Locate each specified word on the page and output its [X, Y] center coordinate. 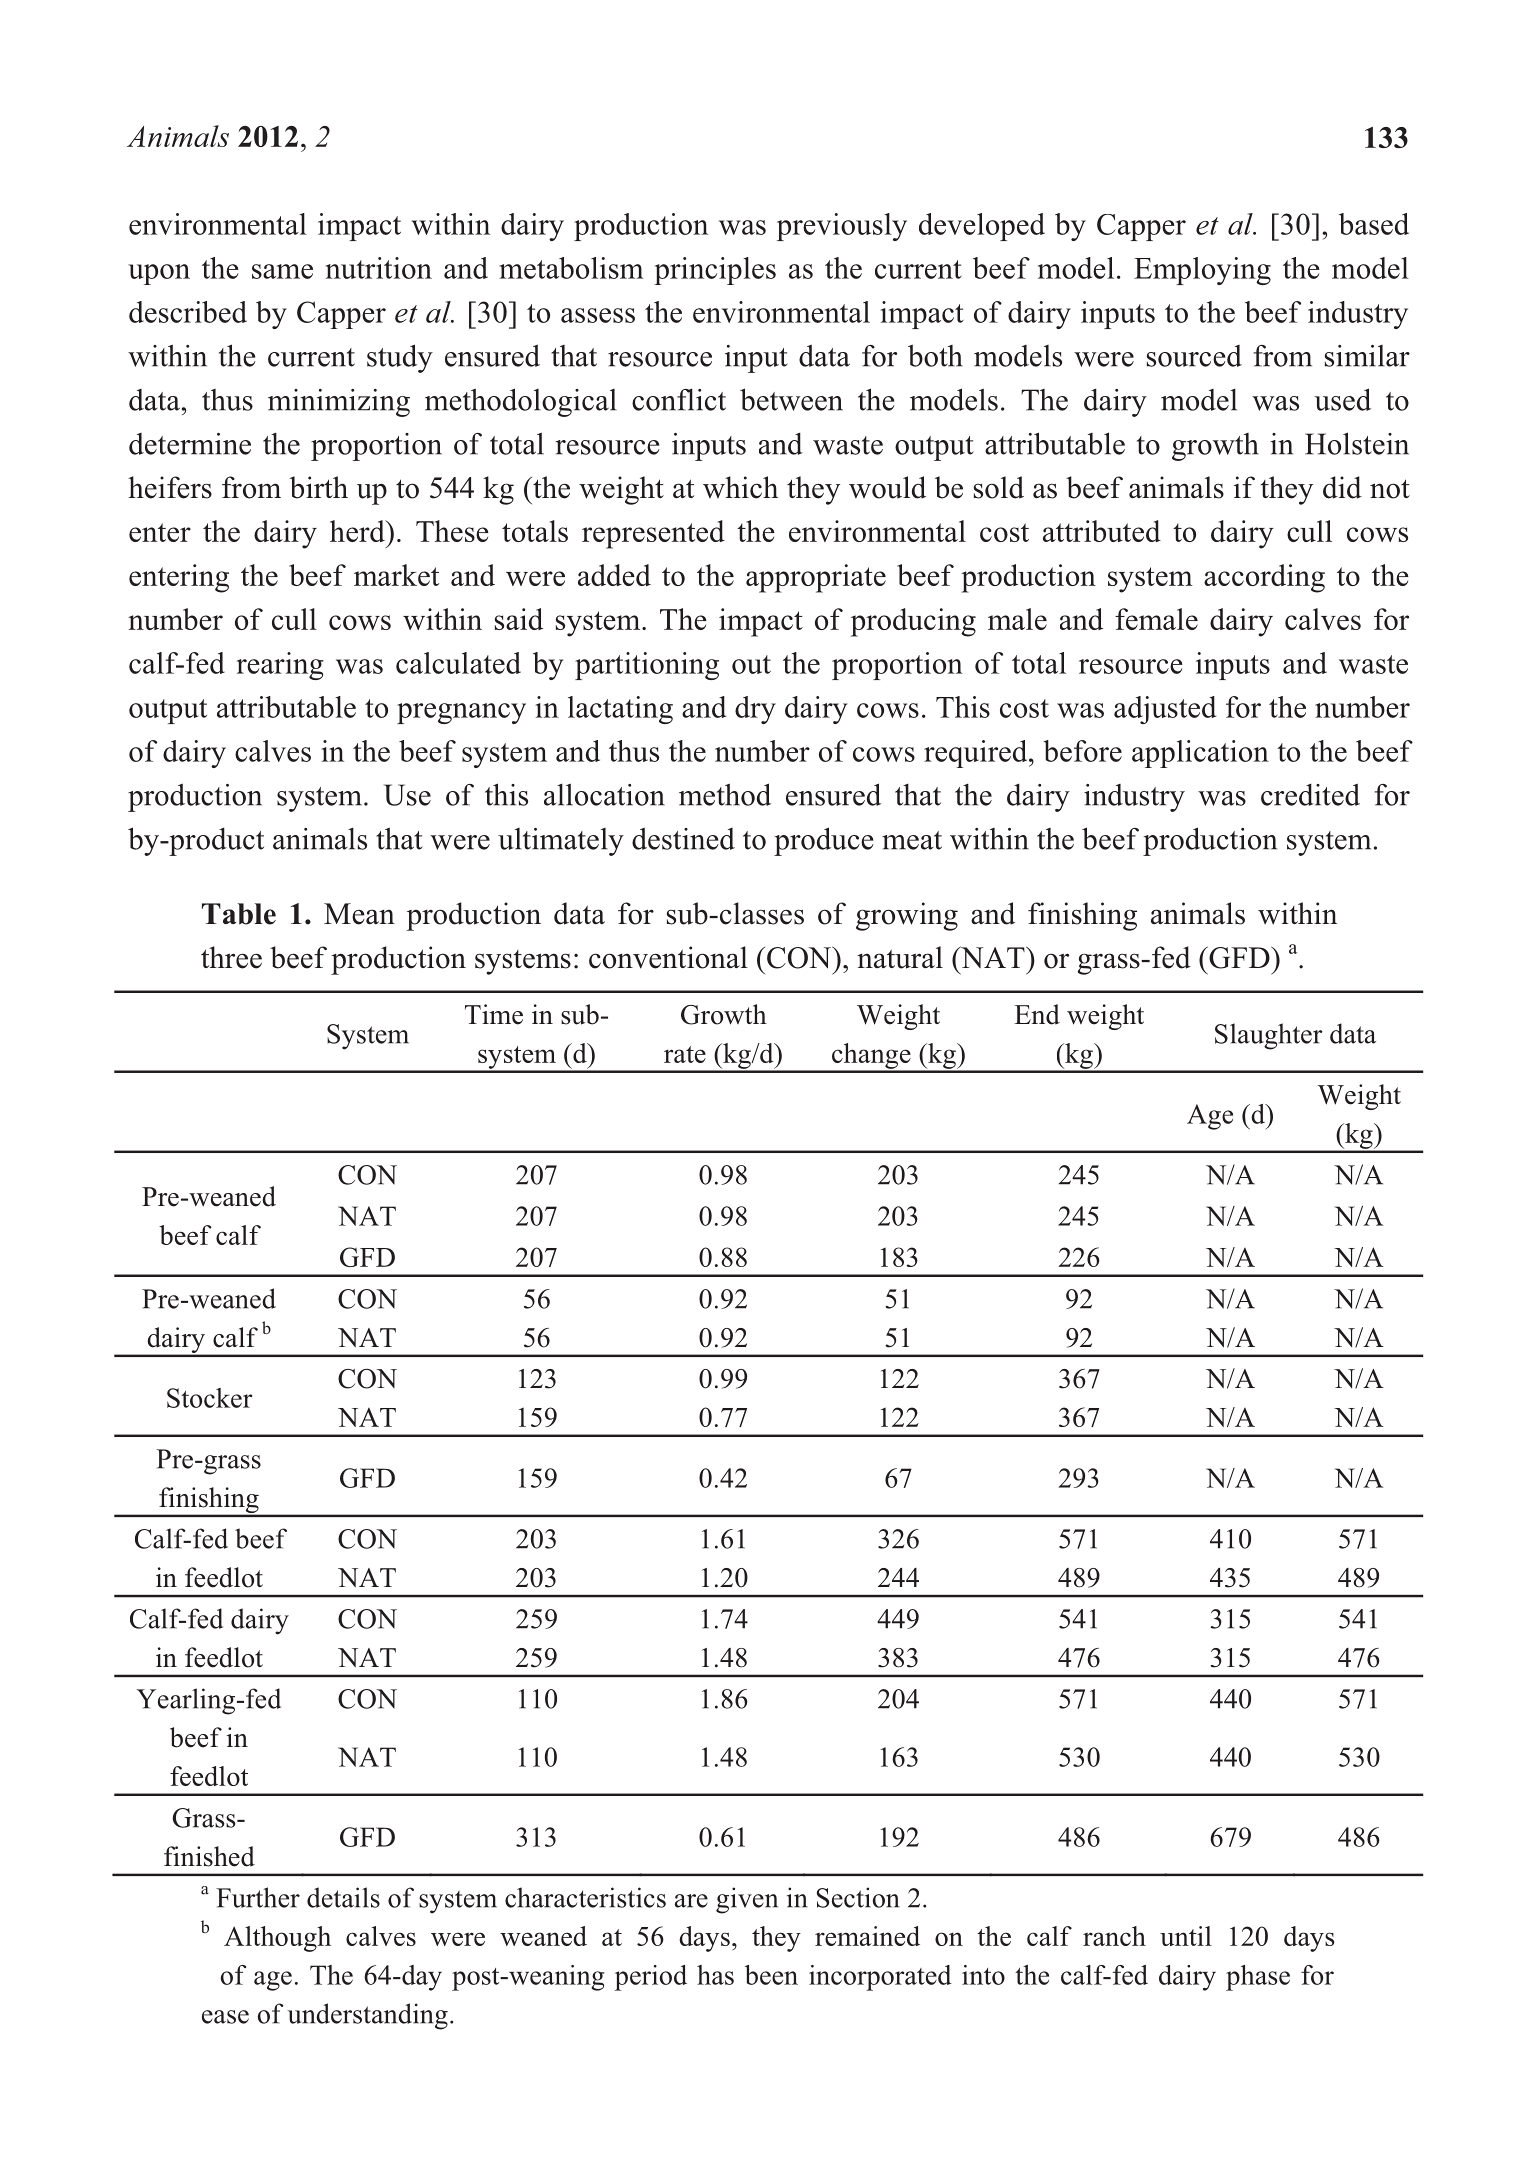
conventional [668, 957]
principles [715, 271]
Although [277, 1939]
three [231, 957]
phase [1258, 1978]
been [771, 1975]
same [282, 271]
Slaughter [1269, 1036]
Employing [1202, 271]
